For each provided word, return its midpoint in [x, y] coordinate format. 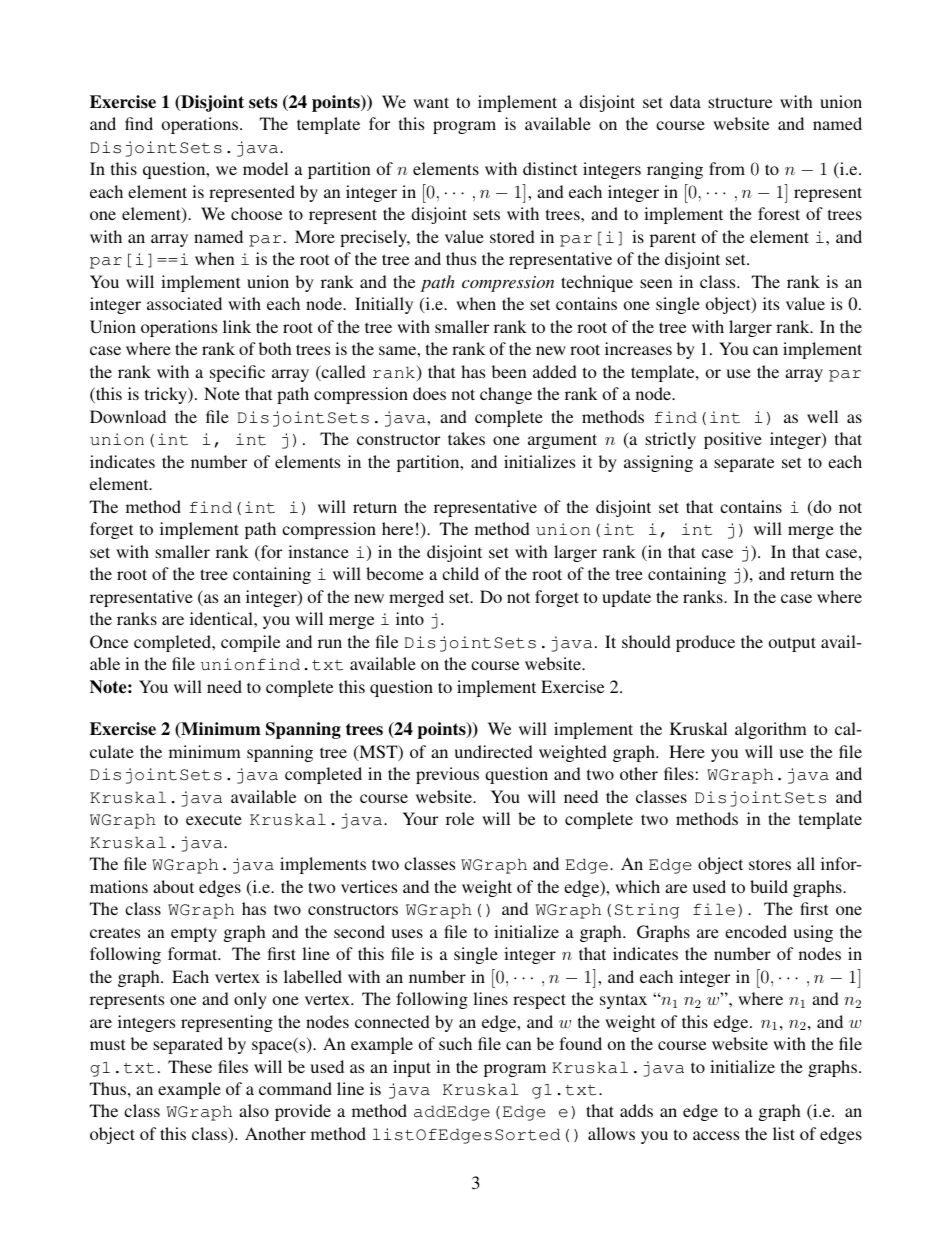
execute [214, 819]
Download [128, 416]
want [431, 102]
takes [466, 438]
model [265, 168]
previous [447, 775]
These [190, 1066]
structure [740, 102]
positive [733, 440]
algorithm [771, 730]
